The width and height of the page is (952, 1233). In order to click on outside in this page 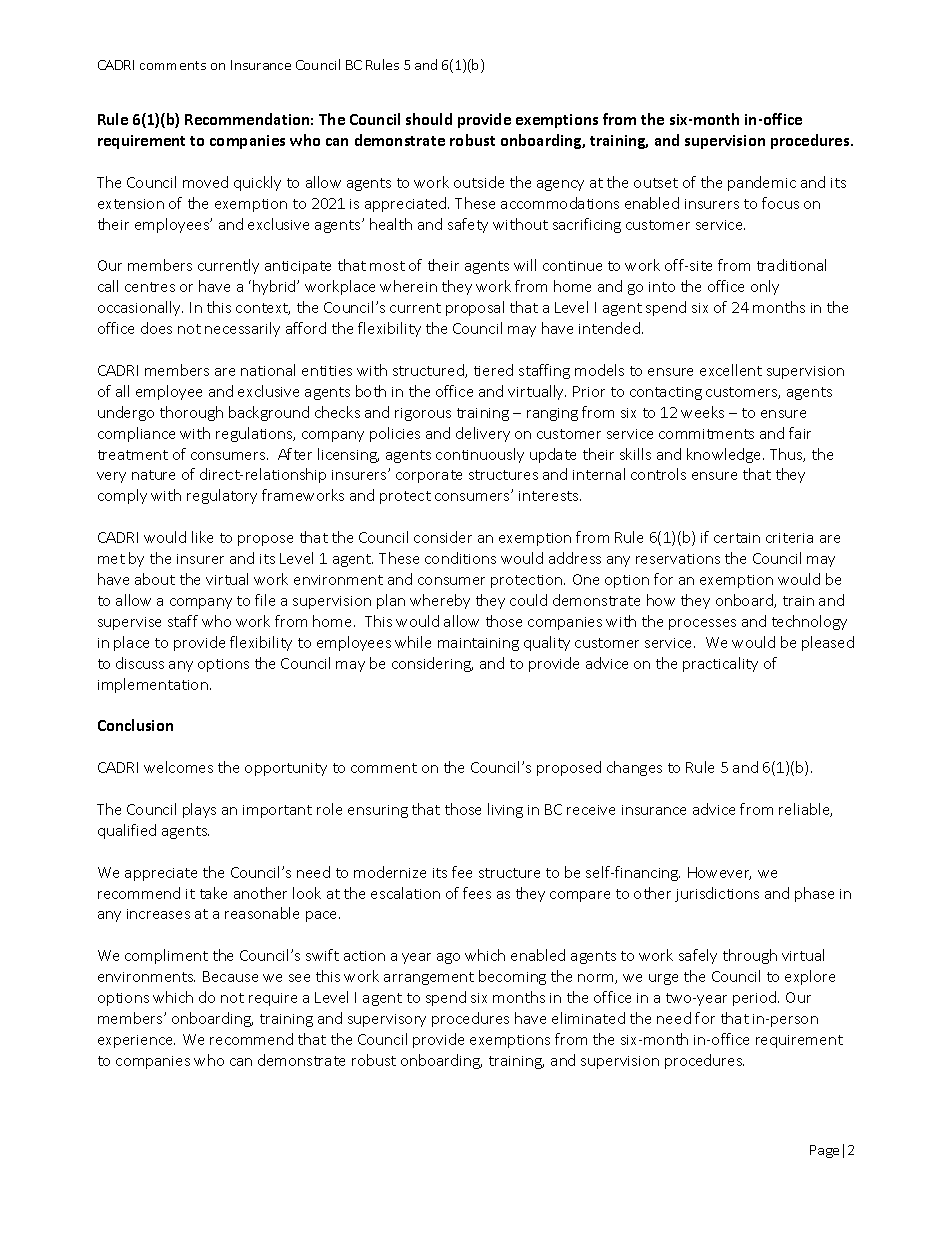, I will do `click(479, 182)`.
